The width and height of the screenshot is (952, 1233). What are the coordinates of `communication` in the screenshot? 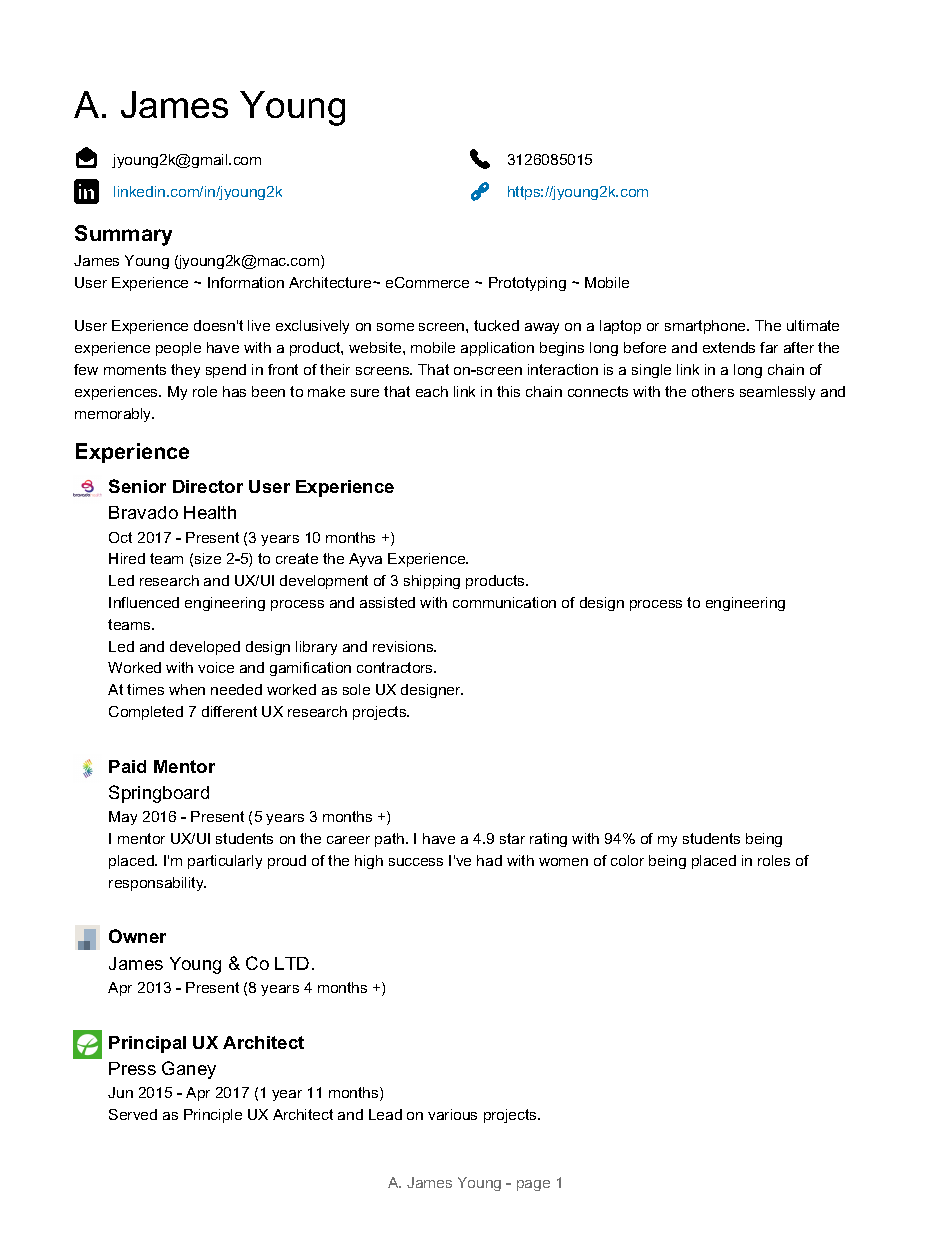 It's located at (504, 602).
